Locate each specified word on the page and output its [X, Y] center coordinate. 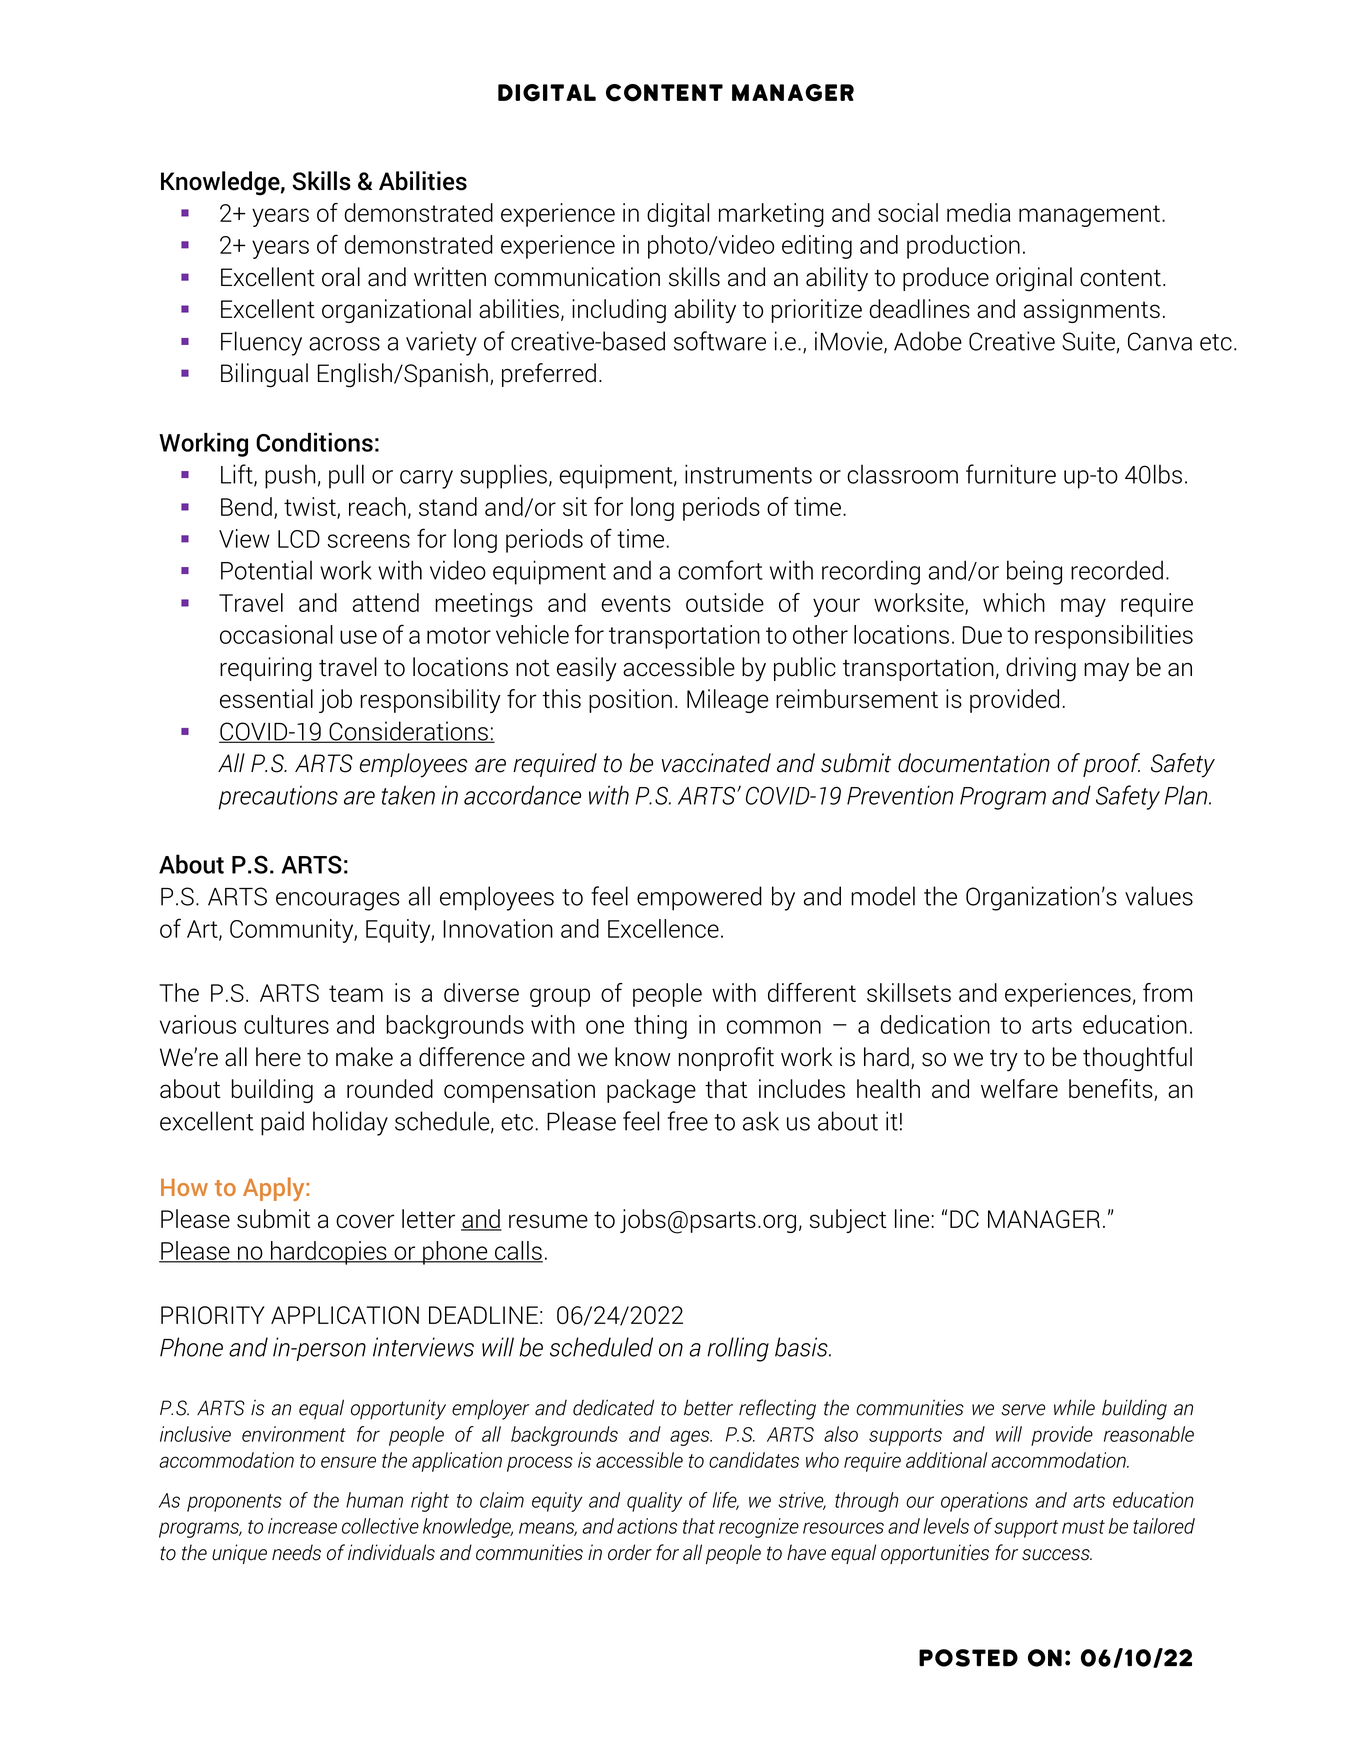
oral [341, 277]
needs [296, 1552]
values [1159, 896]
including [619, 311]
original [1034, 279]
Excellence [663, 928]
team [356, 993]
